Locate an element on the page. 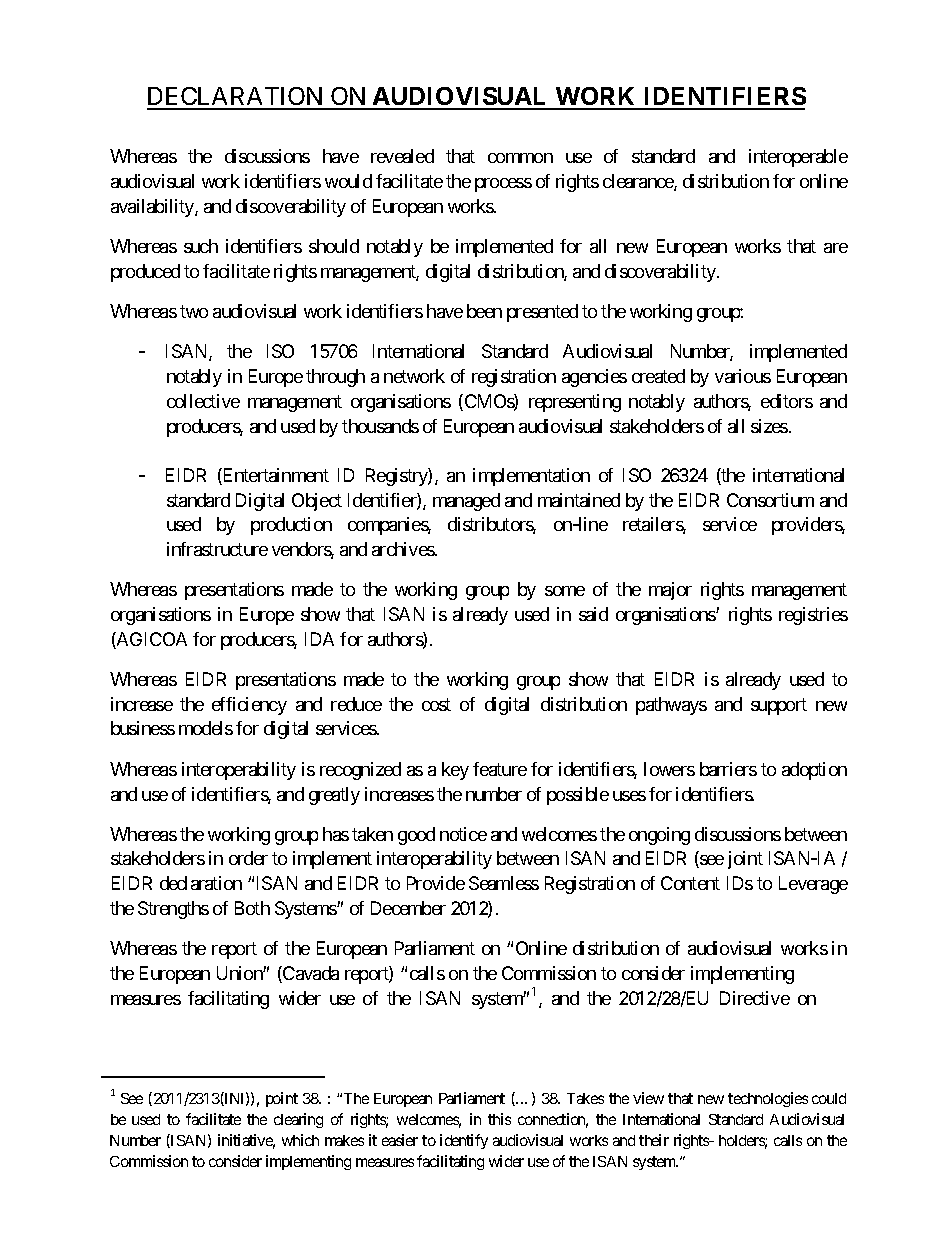 The image size is (952, 1233). availability is located at coordinates (153, 208).
